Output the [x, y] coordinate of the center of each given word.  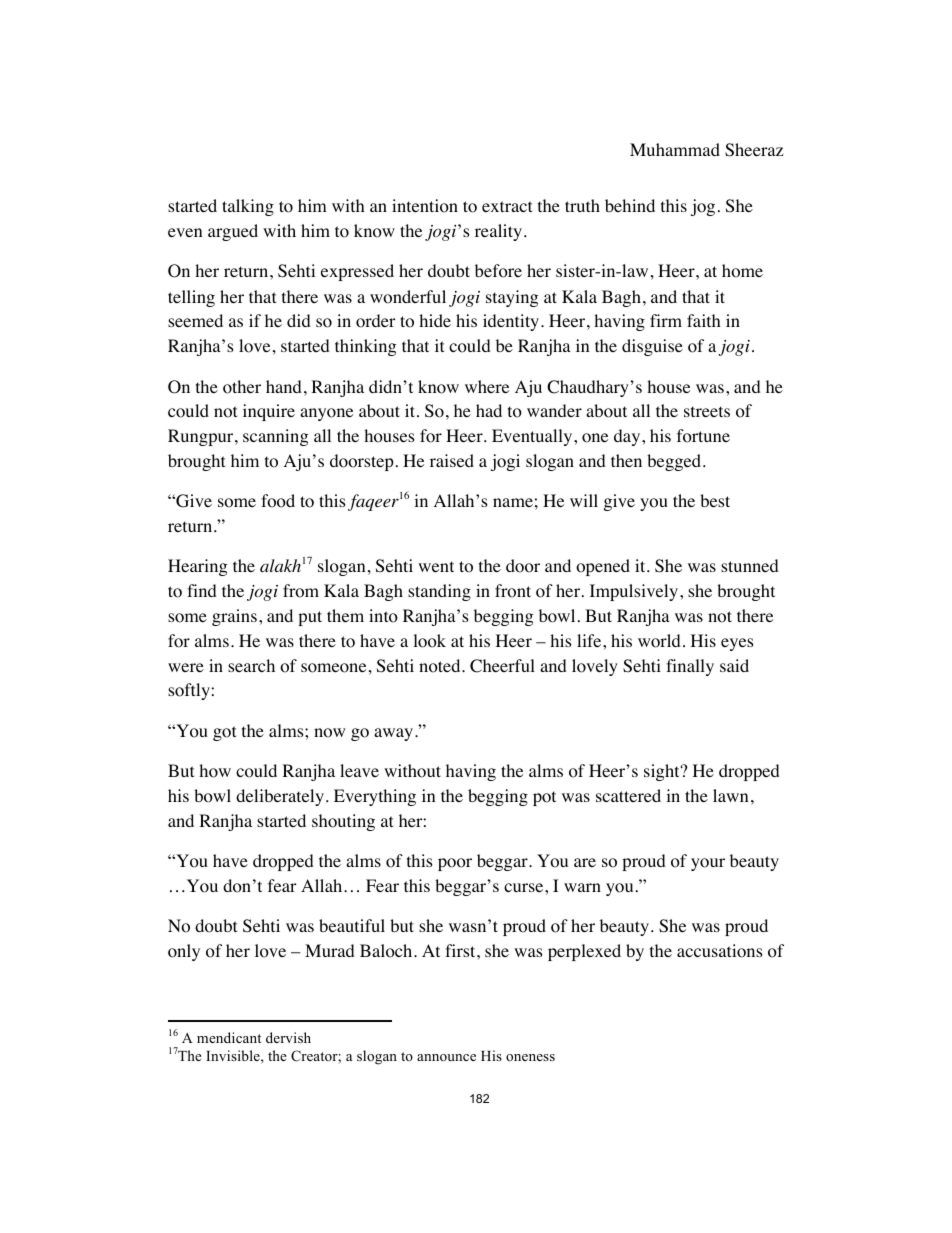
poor [455, 864]
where [487, 386]
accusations [720, 951]
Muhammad [675, 149]
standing [439, 592]
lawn [730, 795]
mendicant [229, 1037]
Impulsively [634, 592]
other [242, 387]
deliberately [280, 797]
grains [234, 617]
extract [507, 206]
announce [446, 1057]
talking [248, 207]
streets [707, 411]
